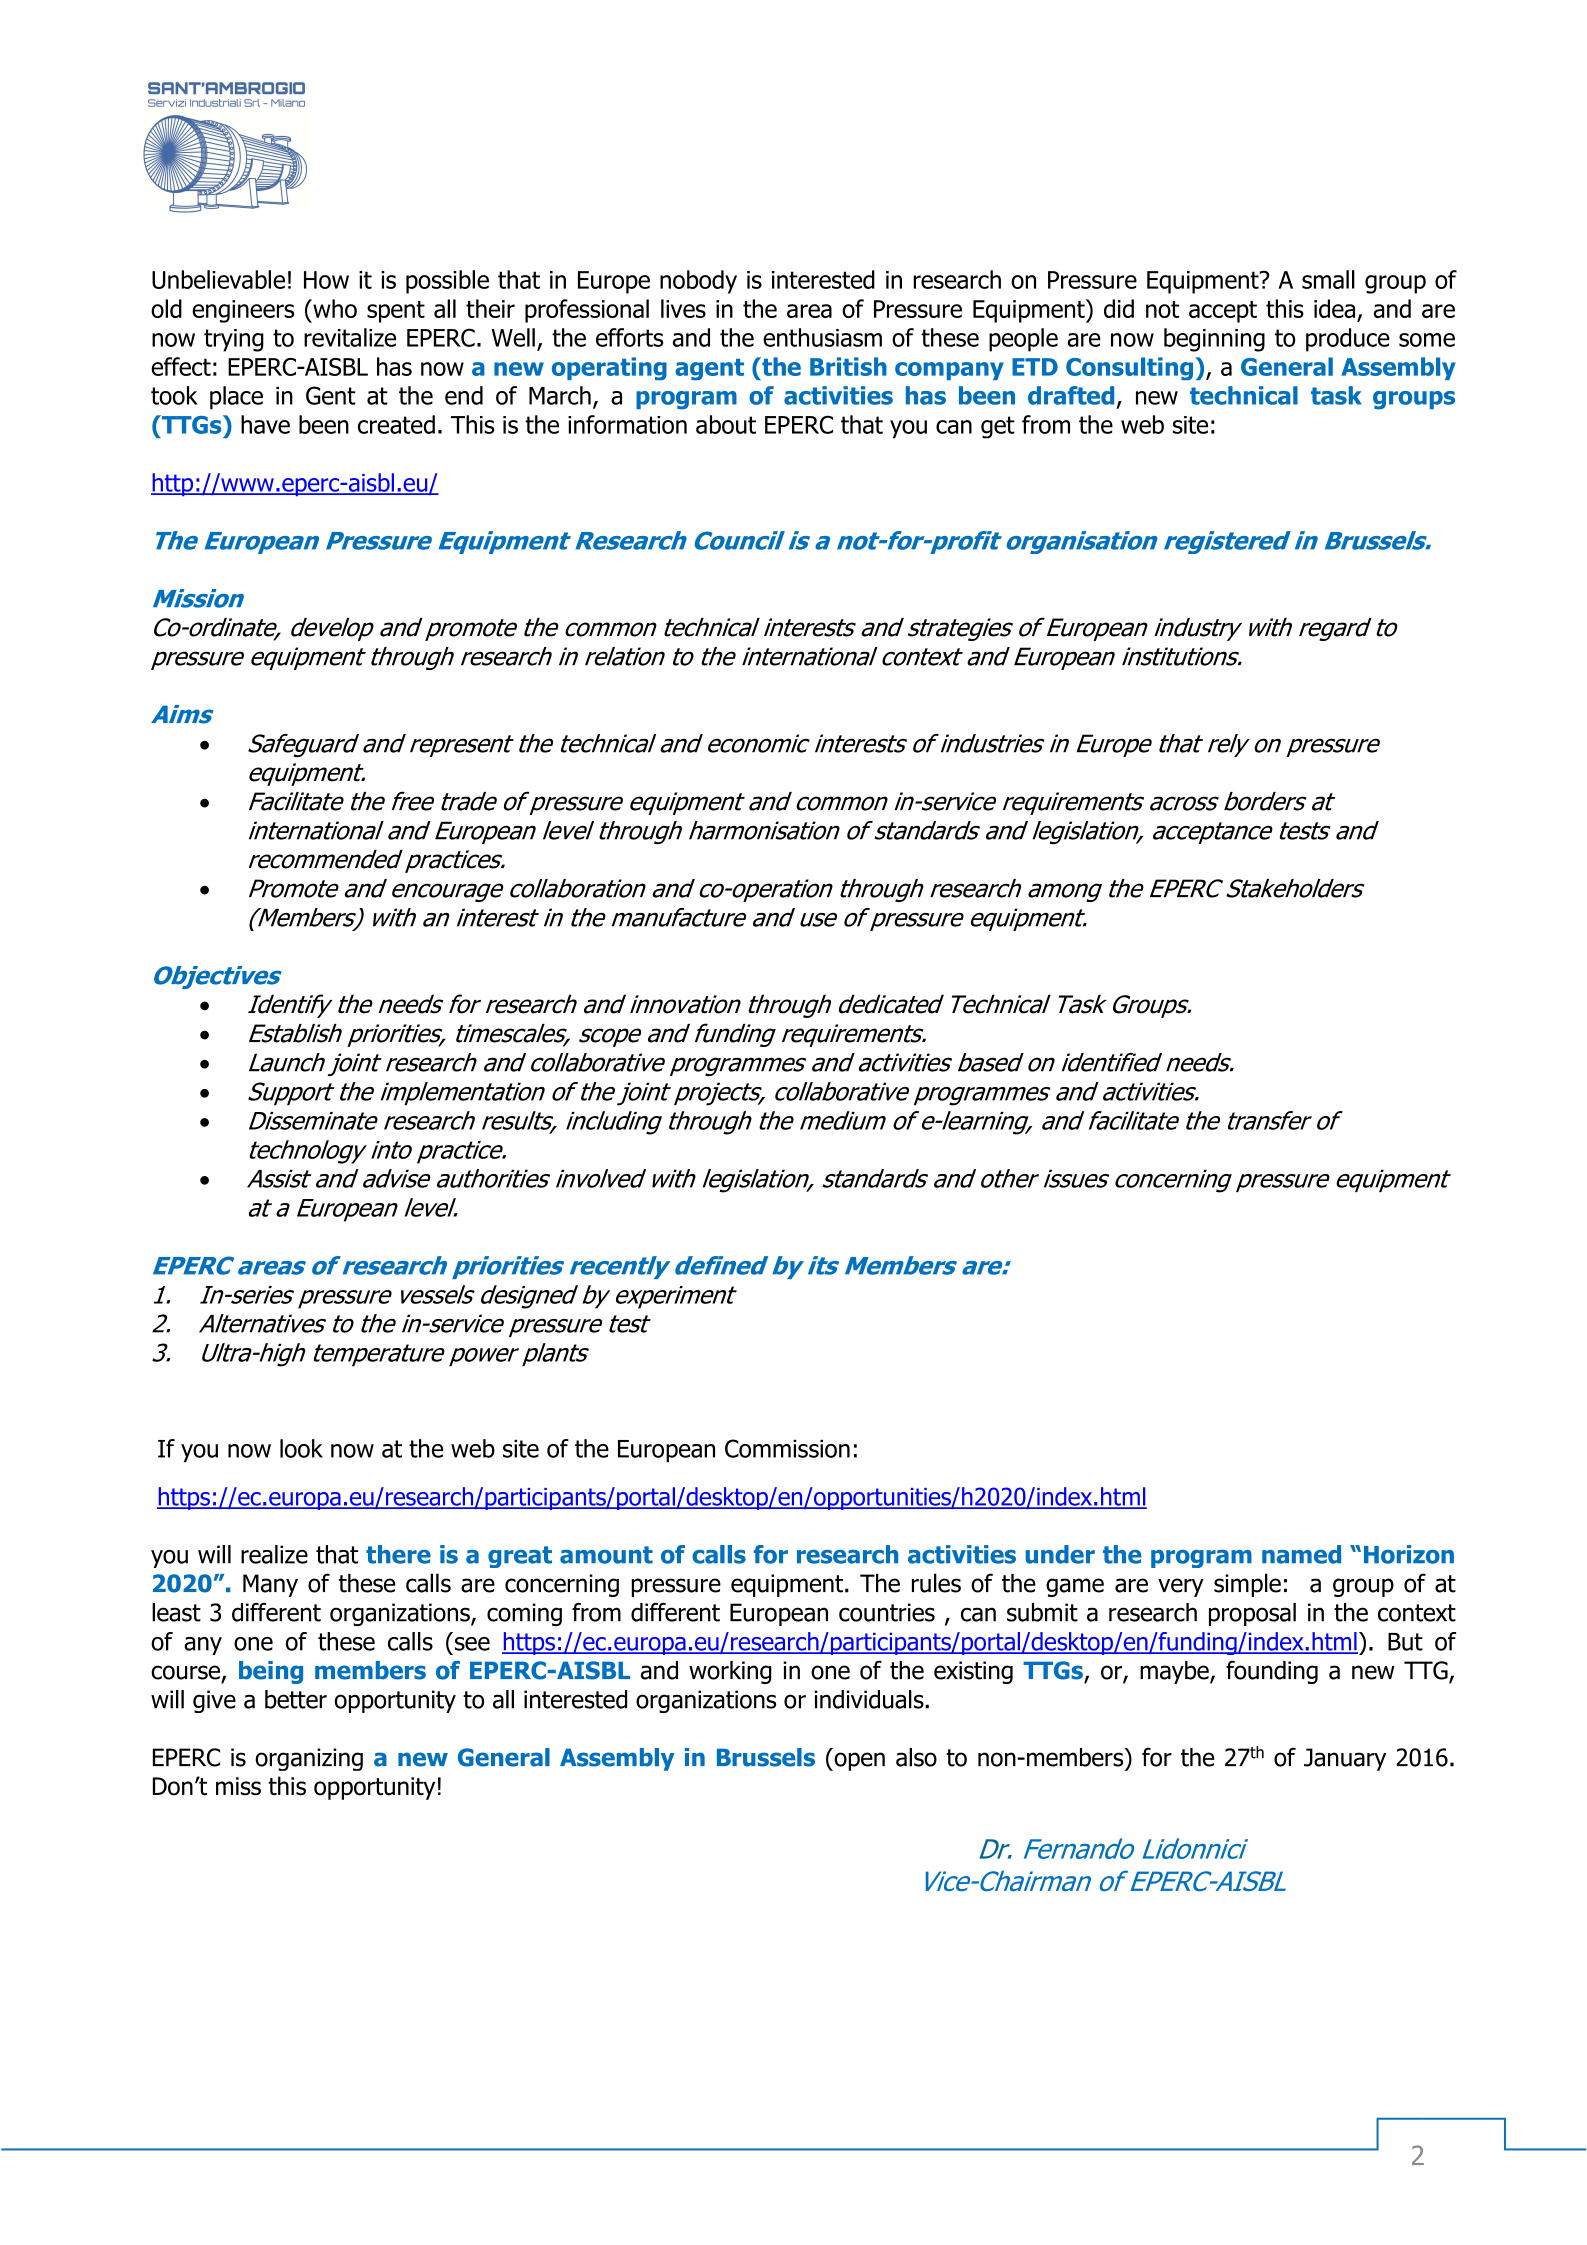  What do you see at coordinates (301, 1448) in the screenshot?
I see `look` at bounding box center [301, 1448].
